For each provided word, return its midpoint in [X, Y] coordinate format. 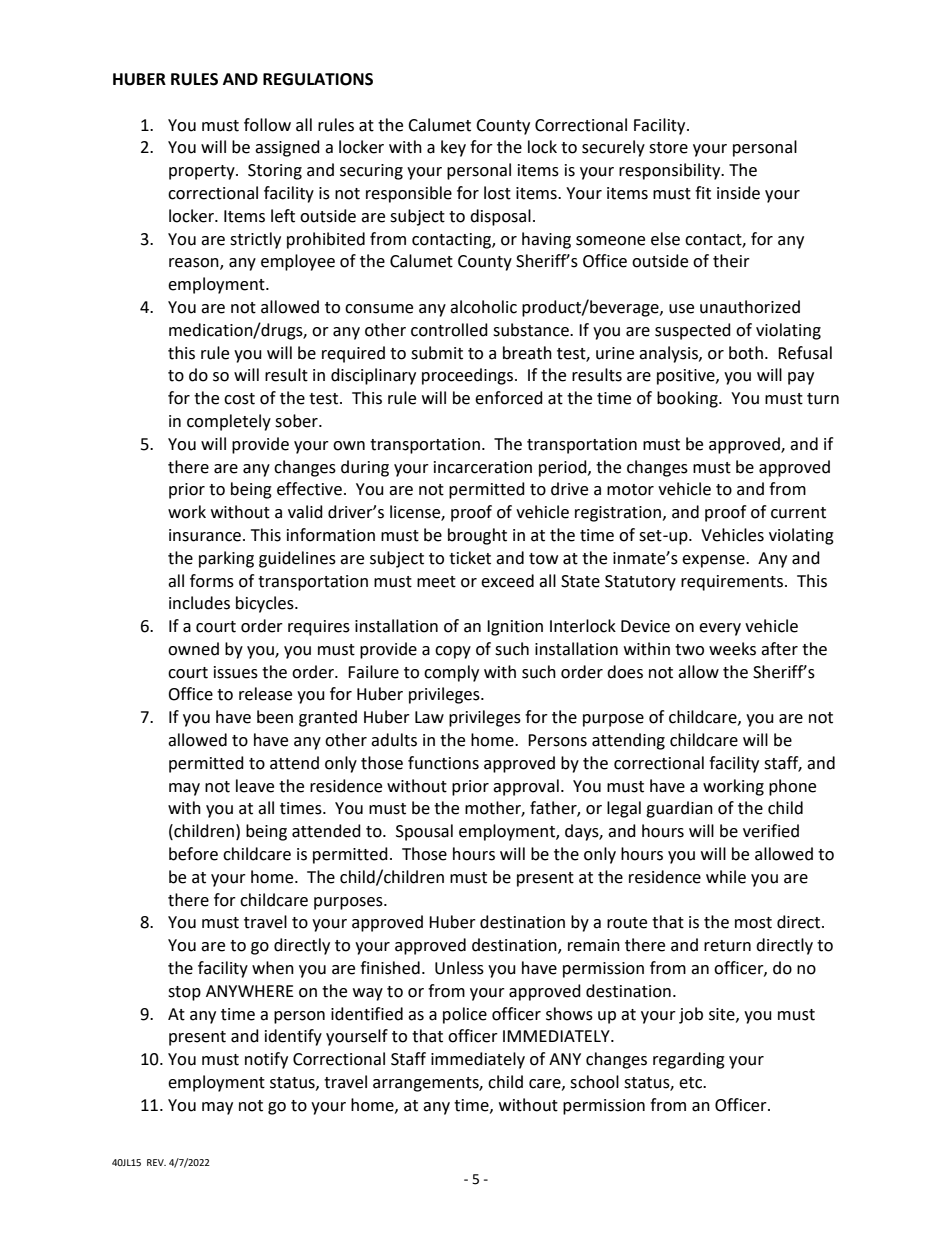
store [668, 148]
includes [199, 603]
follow [267, 125]
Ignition [515, 628]
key [453, 148]
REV [156, 1162]
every [720, 629]
